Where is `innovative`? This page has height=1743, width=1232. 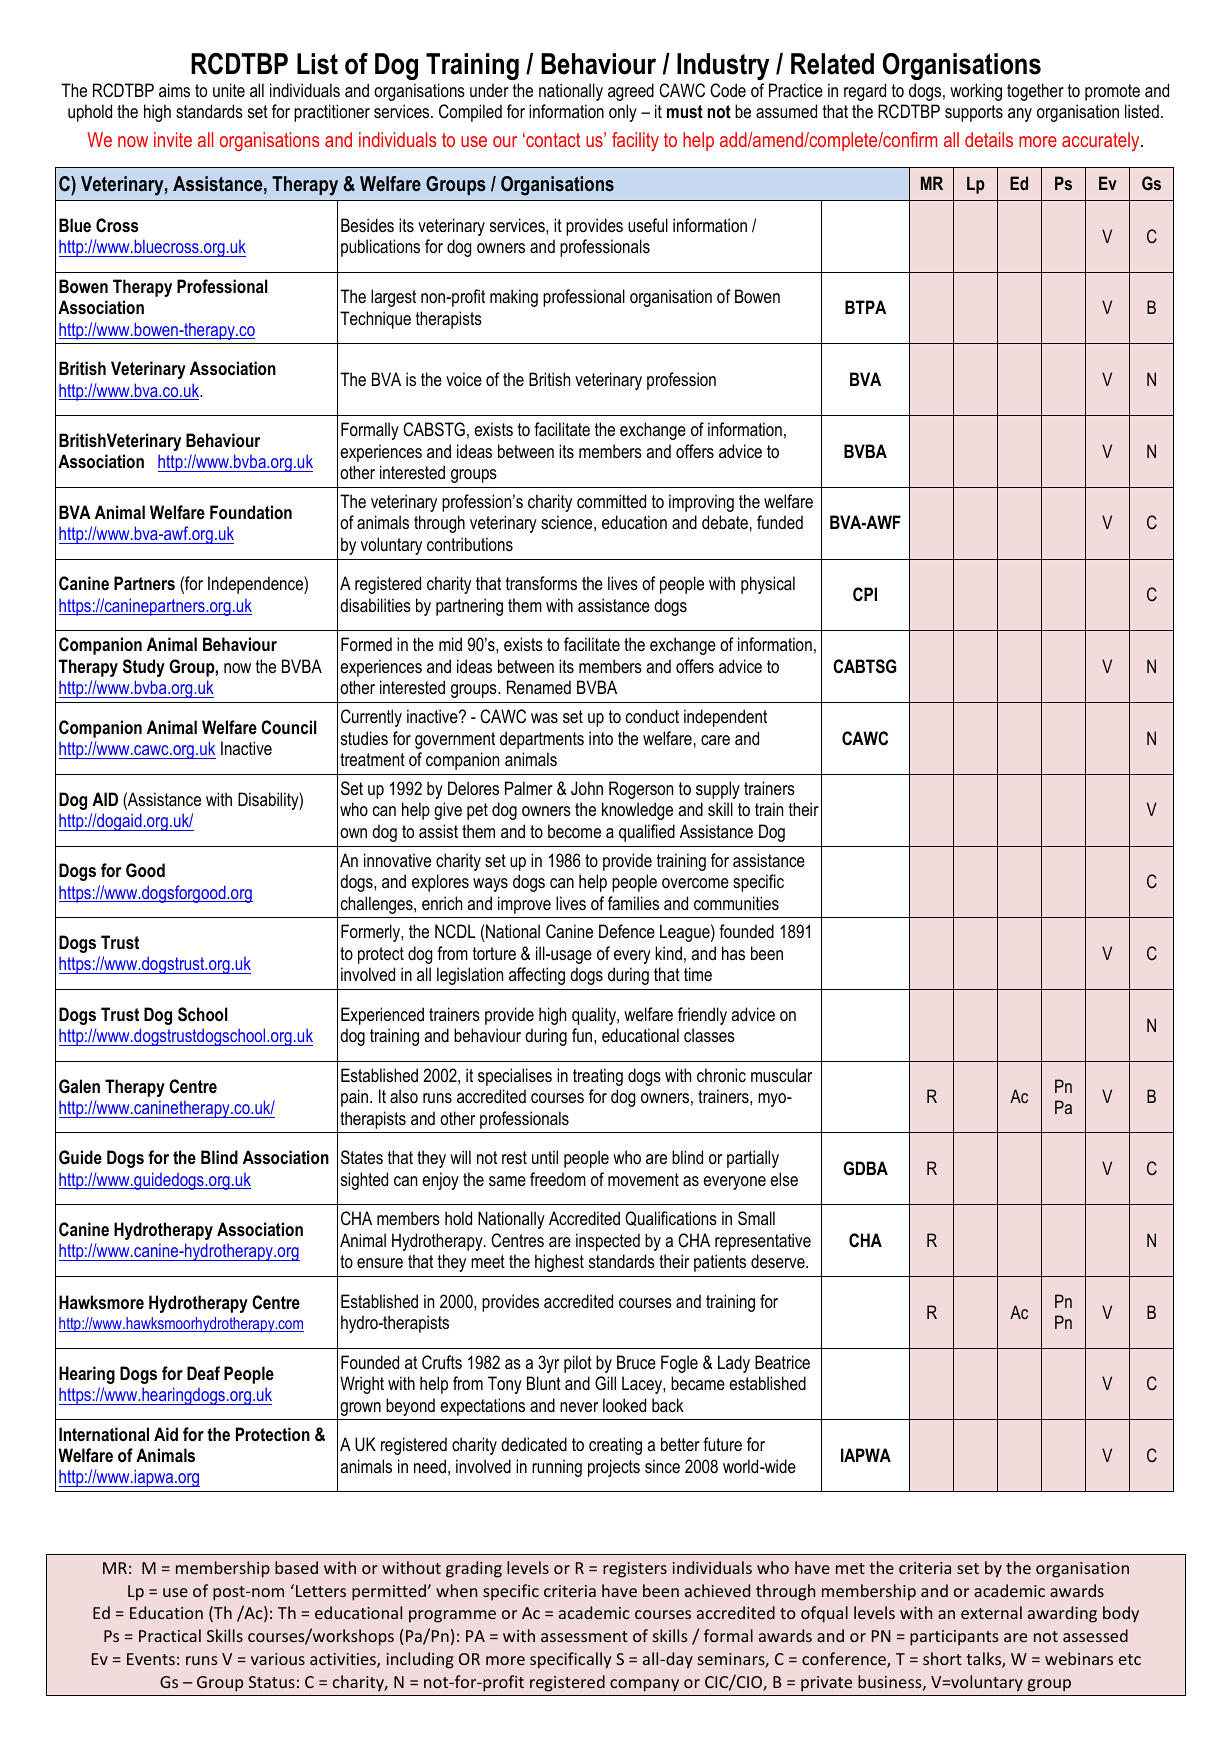
innovative is located at coordinates (397, 860).
